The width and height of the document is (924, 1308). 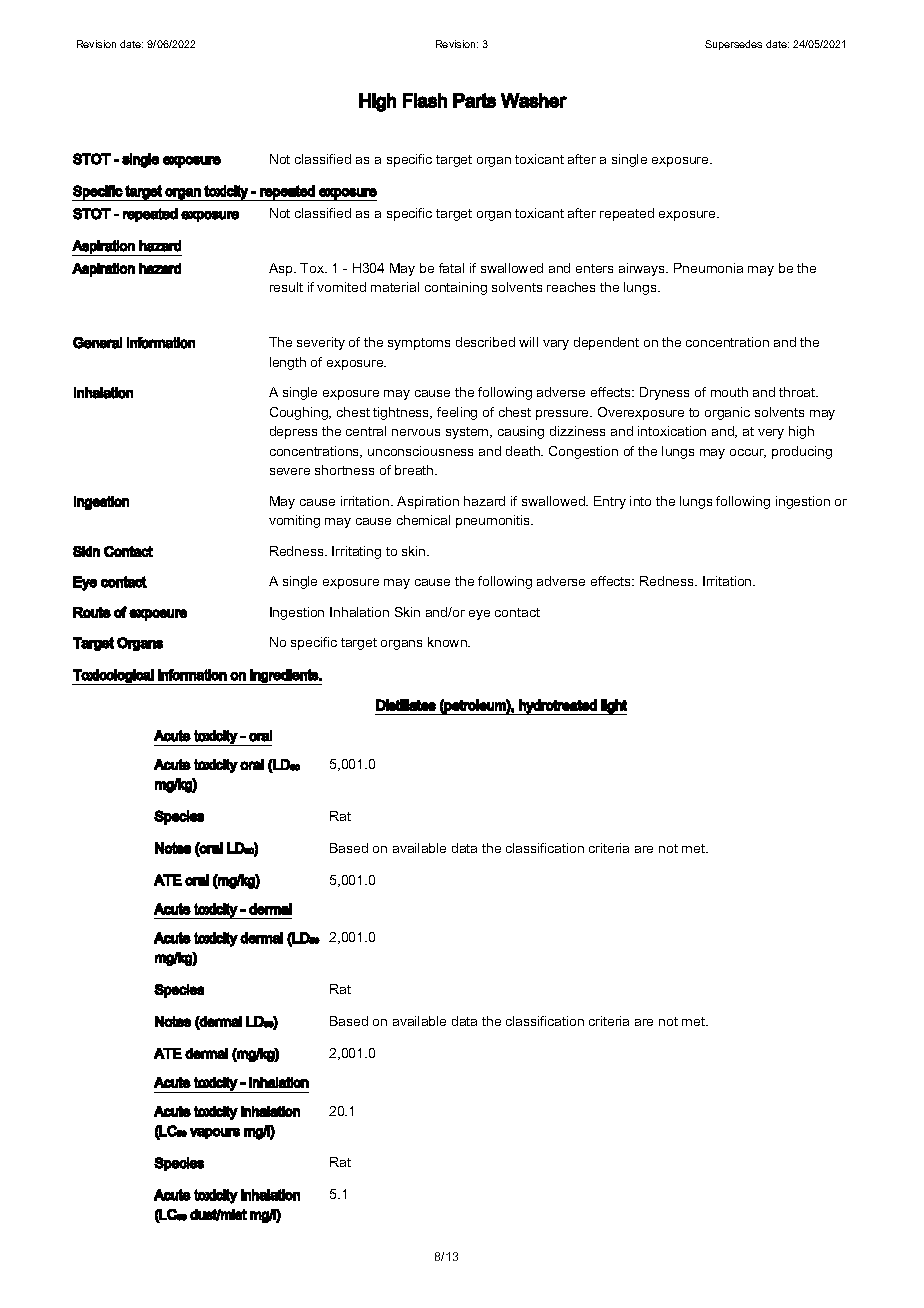 What do you see at coordinates (290, 471) in the document?
I see `severe` at bounding box center [290, 471].
